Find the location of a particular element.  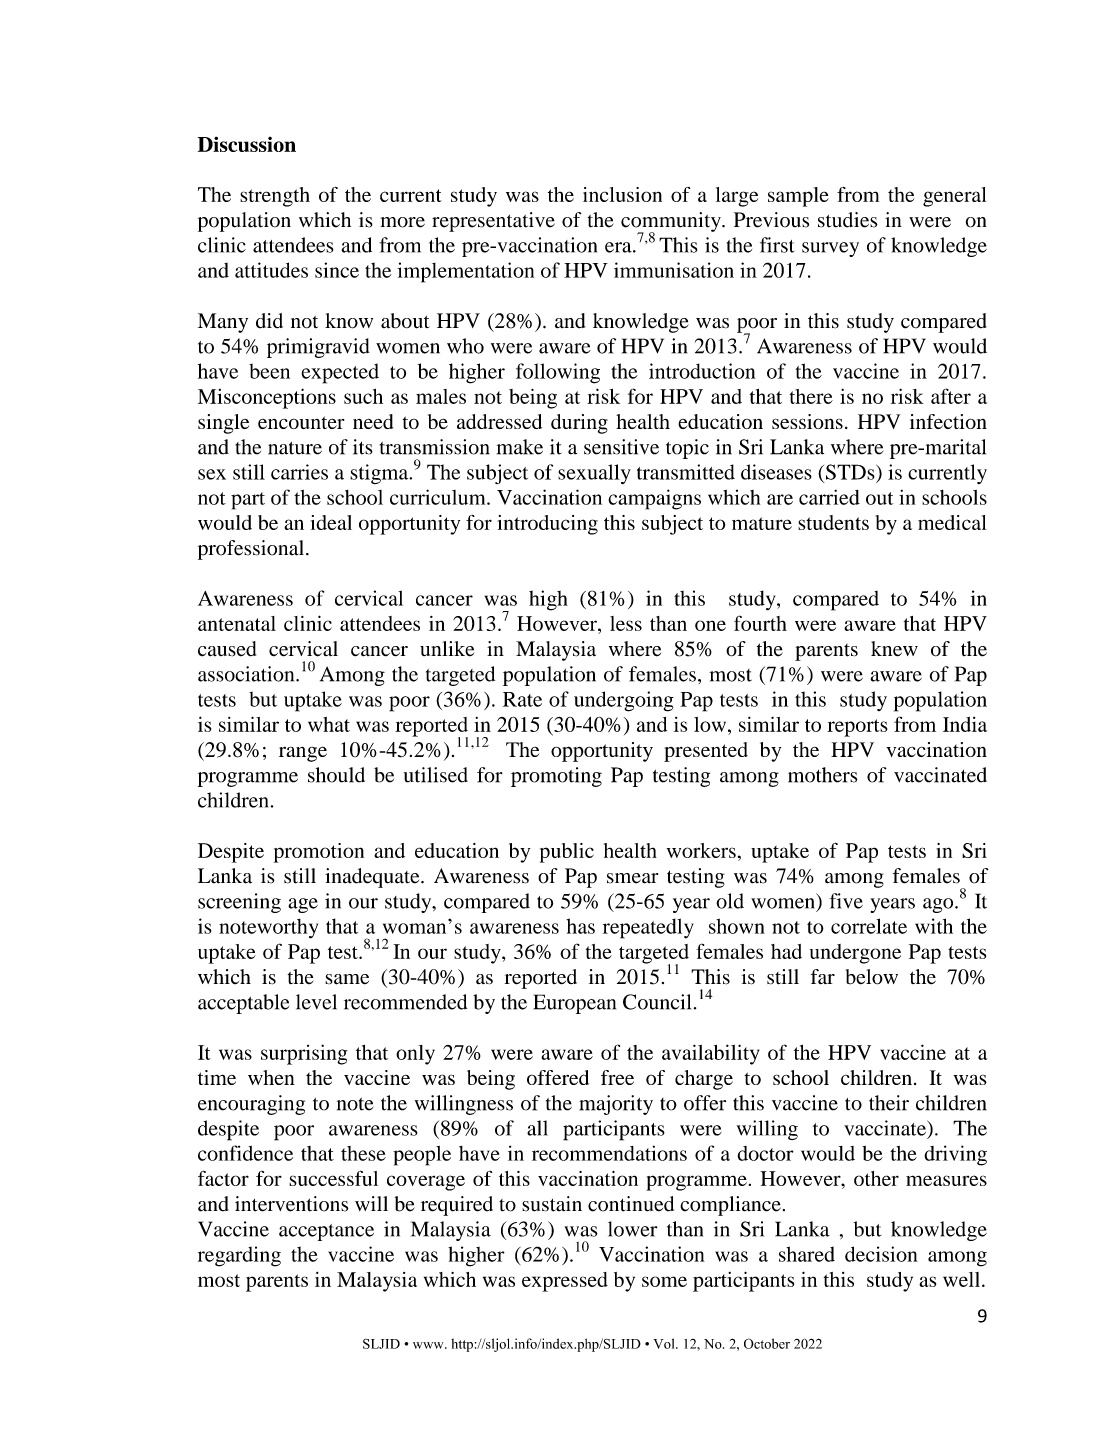

reports is located at coordinates (857, 728).
